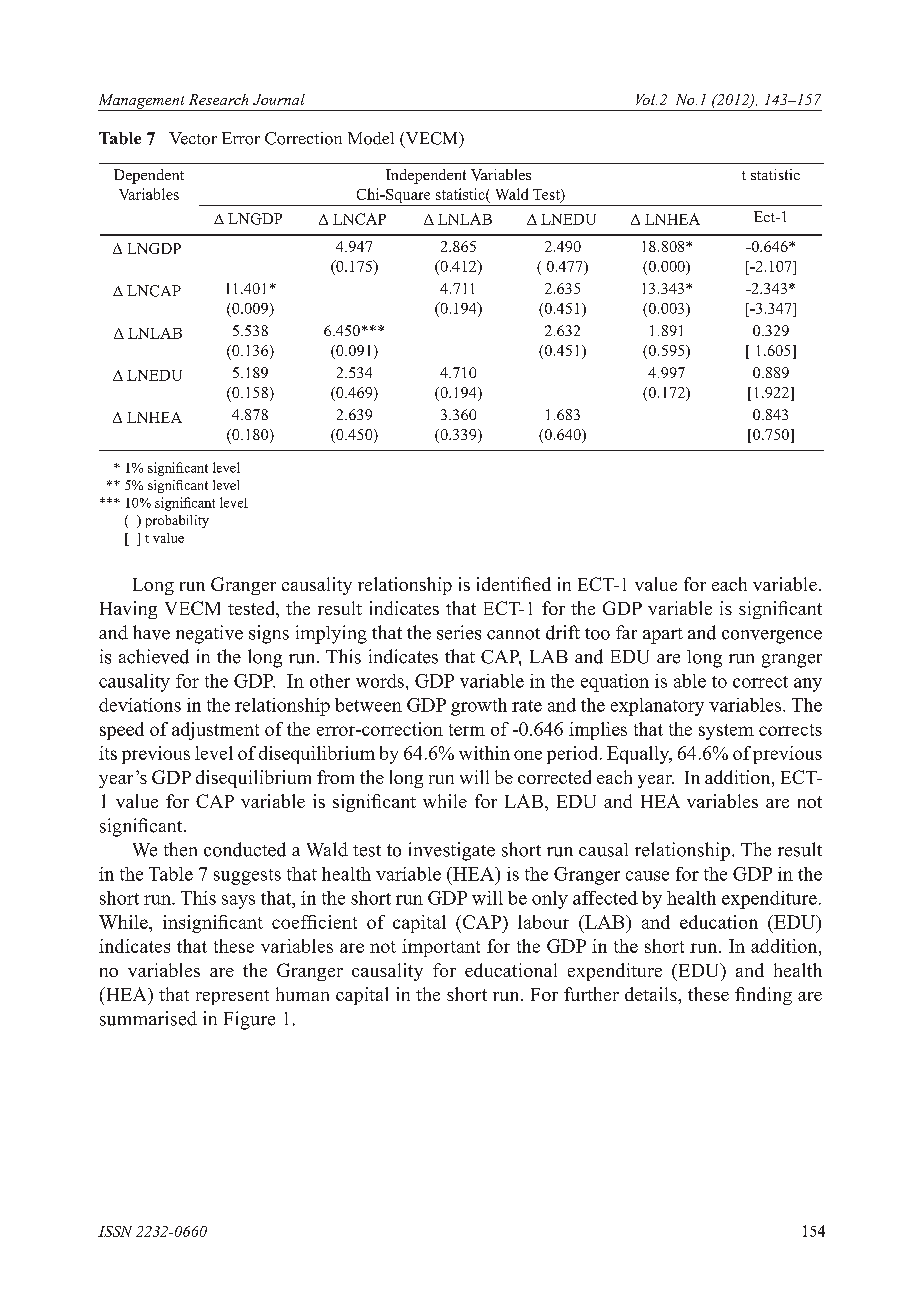 The image size is (921, 1316). What do you see at coordinates (115, 1231) in the screenshot?
I see `ISSN` at bounding box center [115, 1231].
